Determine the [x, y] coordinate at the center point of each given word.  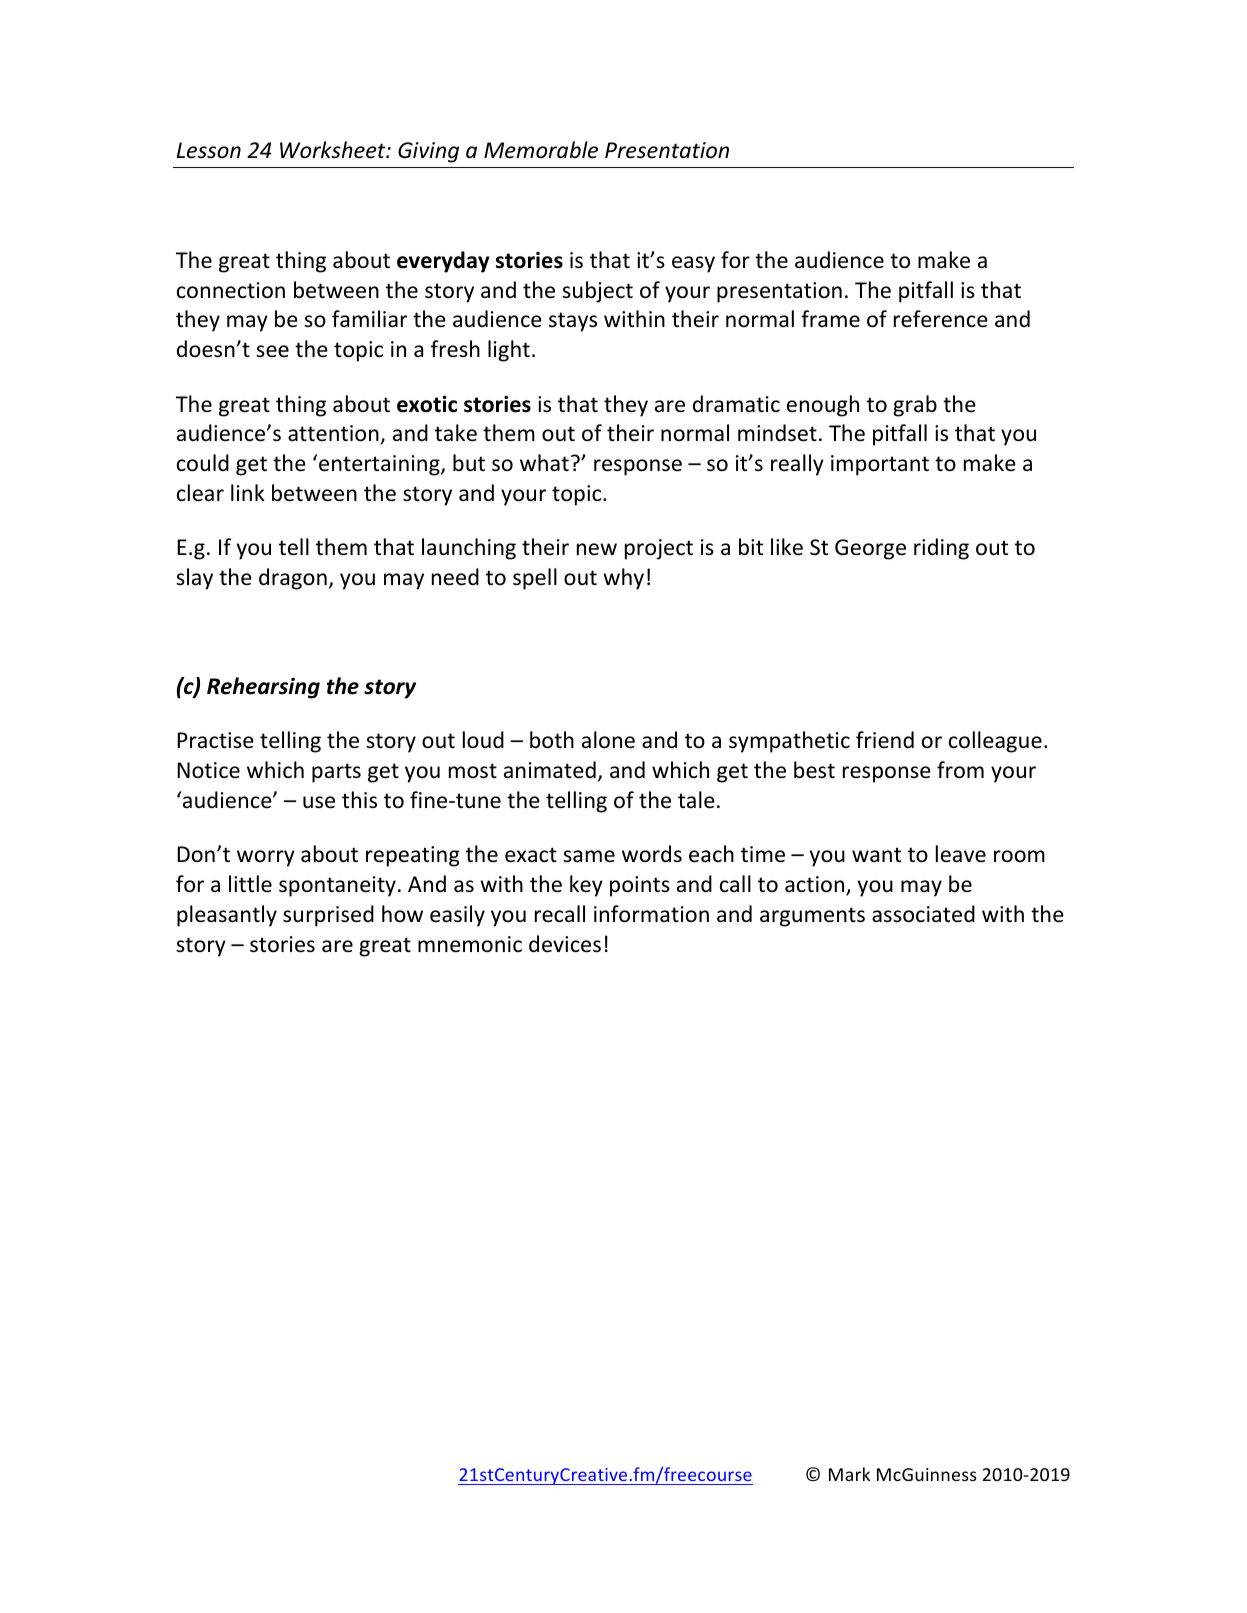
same [589, 856]
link [248, 492]
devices [565, 944]
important [880, 465]
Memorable [541, 150]
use [319, 802]
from [960, 770]
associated [923, 914]
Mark [849, 1474]
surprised [328, 916]
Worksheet [334, 150]
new [597, 549]
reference [941, 319]
